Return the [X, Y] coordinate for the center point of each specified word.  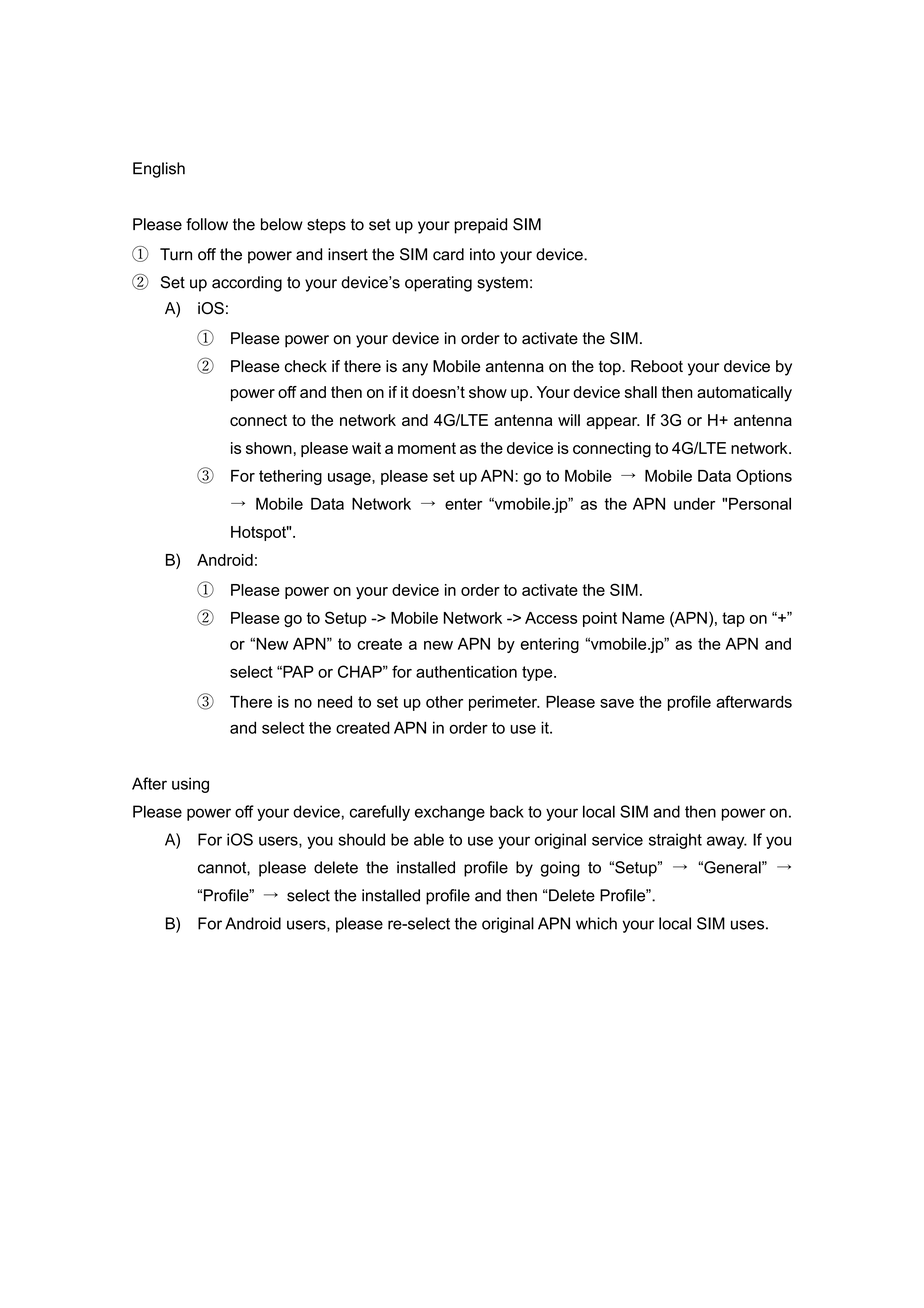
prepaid [480, 226]
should [361, 839]
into [482, 254]
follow [207, 224]
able [429, 839]
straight [675, 841]
